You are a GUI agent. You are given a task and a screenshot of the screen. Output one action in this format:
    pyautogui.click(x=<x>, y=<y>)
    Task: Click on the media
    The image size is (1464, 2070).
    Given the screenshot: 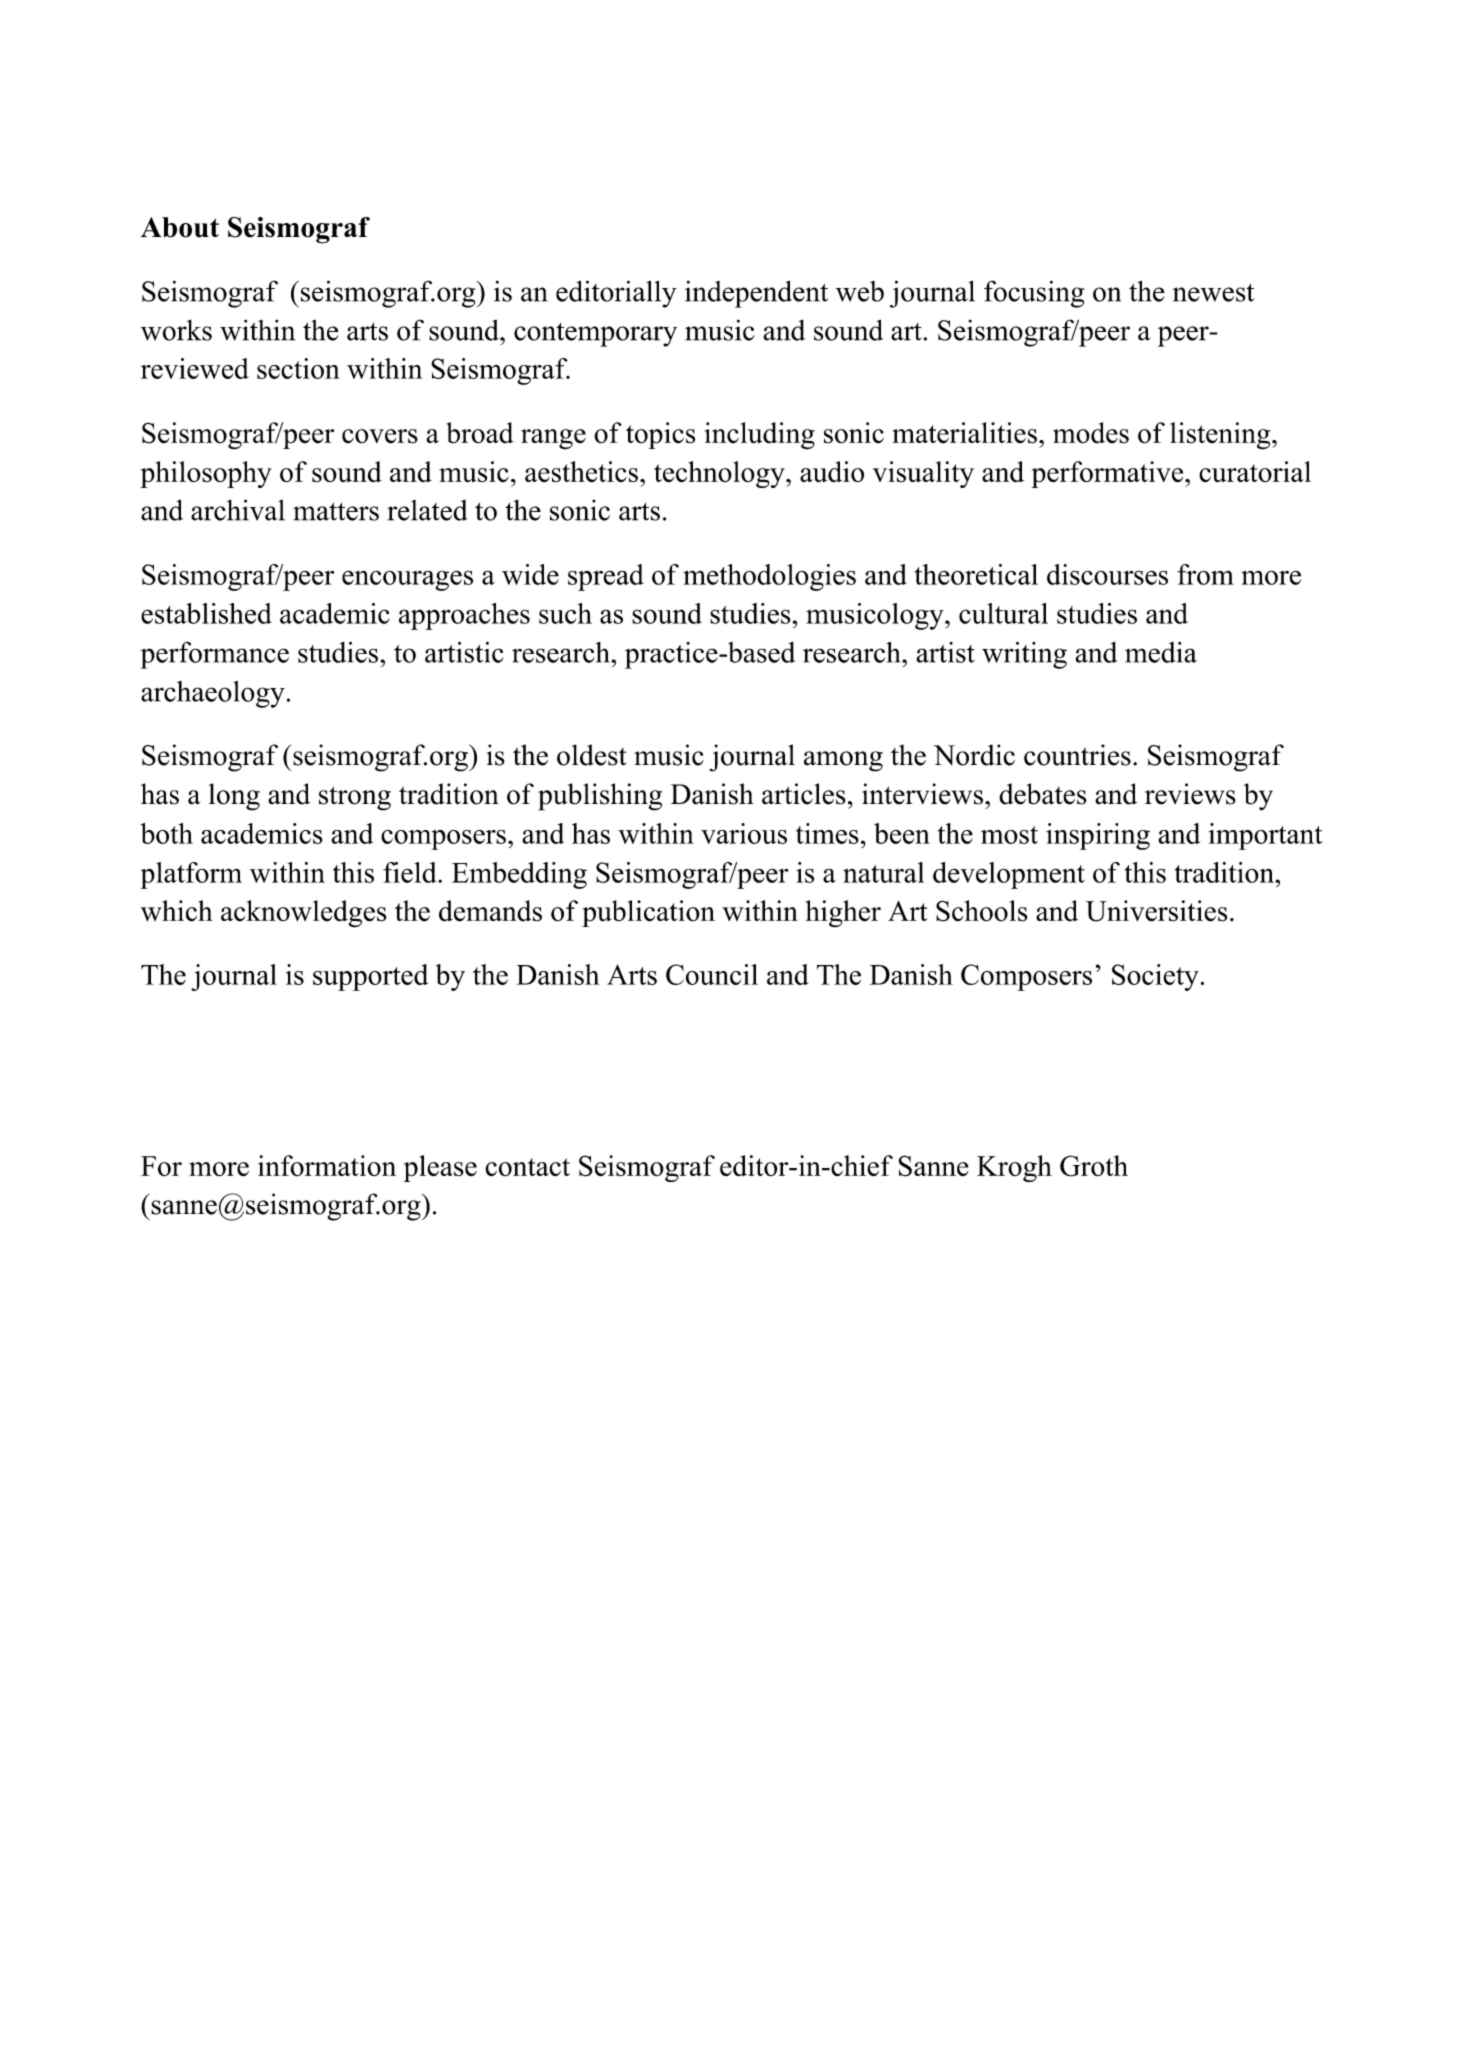 What is the action you would take?
    pyautogui.click(x=1161, y=652)
